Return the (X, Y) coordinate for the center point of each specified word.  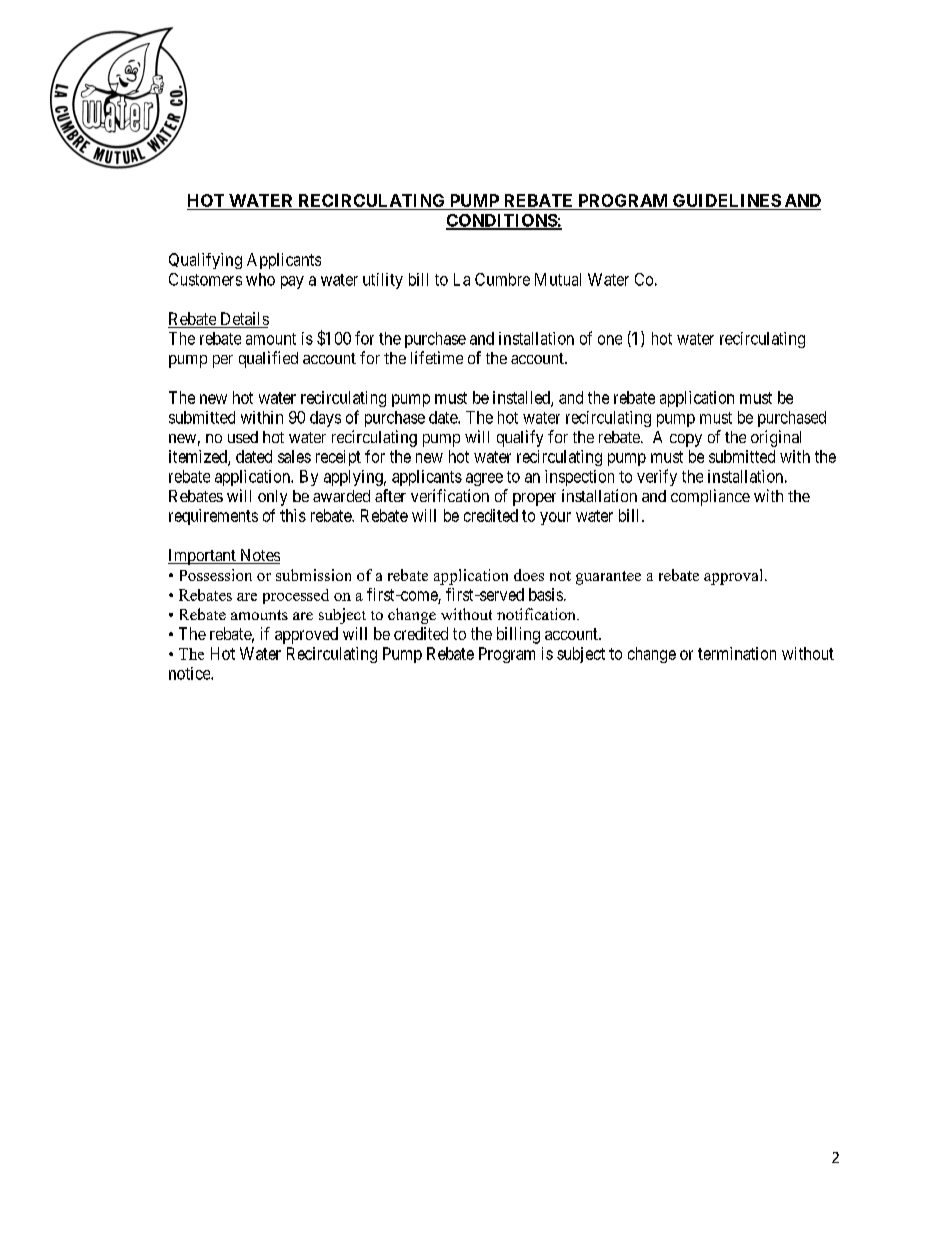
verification (450, 495)
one (610, 340)
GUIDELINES (726, 202)
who (260, 279)
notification (537, 614)
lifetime (437, 357)
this (293, 515)
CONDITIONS (502, 221)
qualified (268, 359)
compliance (710, 497)
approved (306, 635)
